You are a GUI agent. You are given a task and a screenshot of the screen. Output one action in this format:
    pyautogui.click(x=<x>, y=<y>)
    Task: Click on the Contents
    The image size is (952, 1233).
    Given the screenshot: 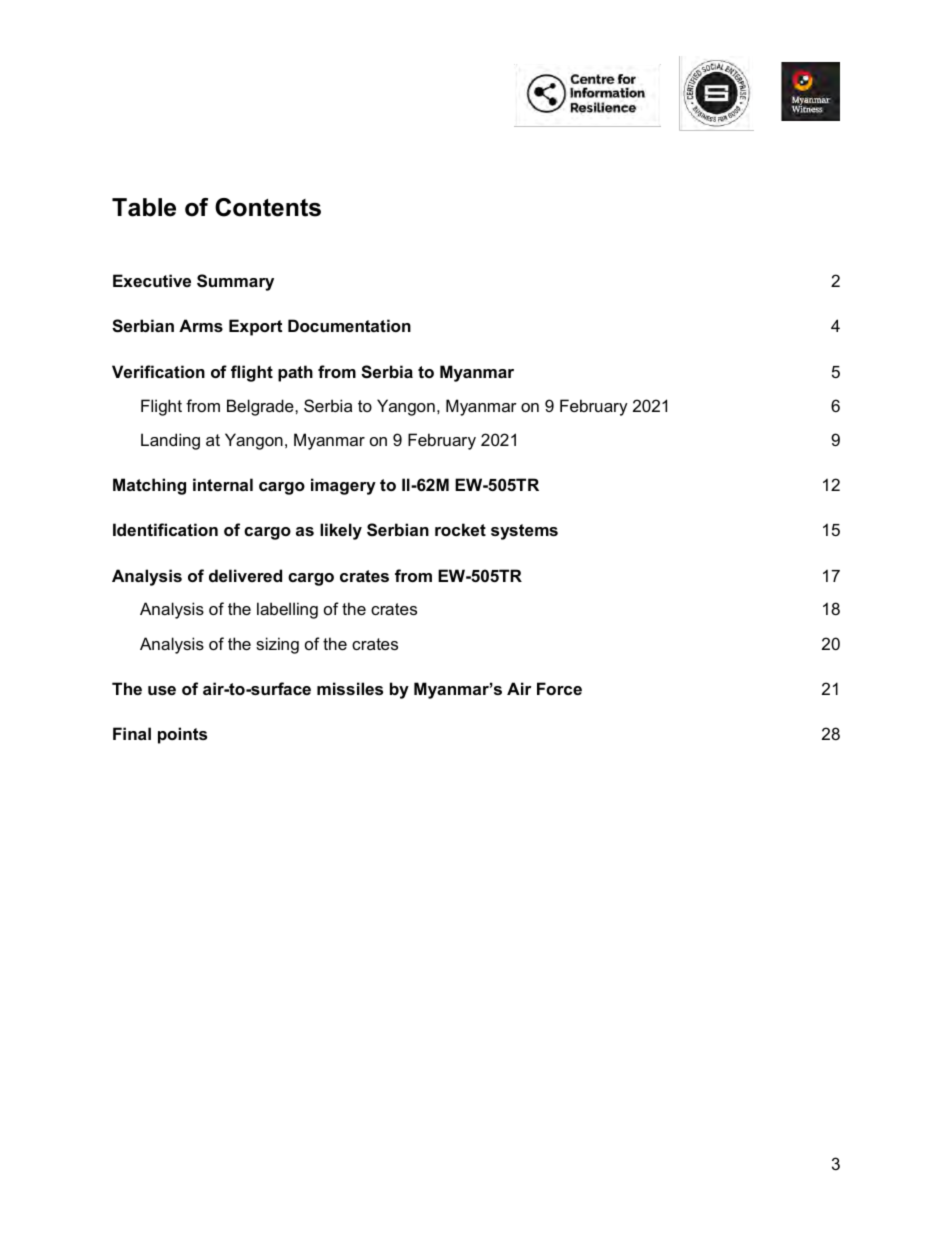 What is the action you would take?
    pyautogui.click(x=268, y=207)
